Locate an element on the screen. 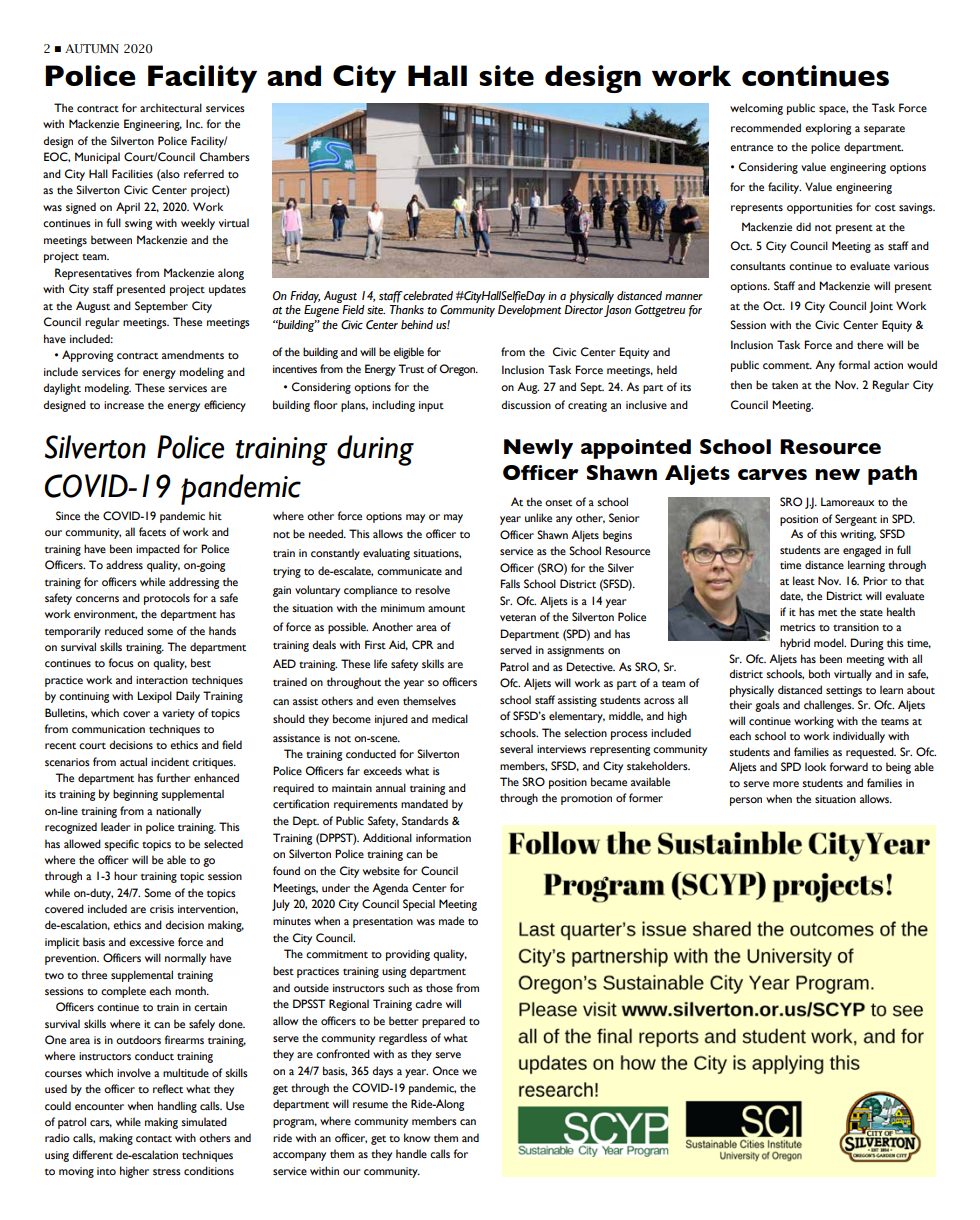 The height and width of the screenshot is (1220, 980). welcoming is located at coordinates (756, 109).
